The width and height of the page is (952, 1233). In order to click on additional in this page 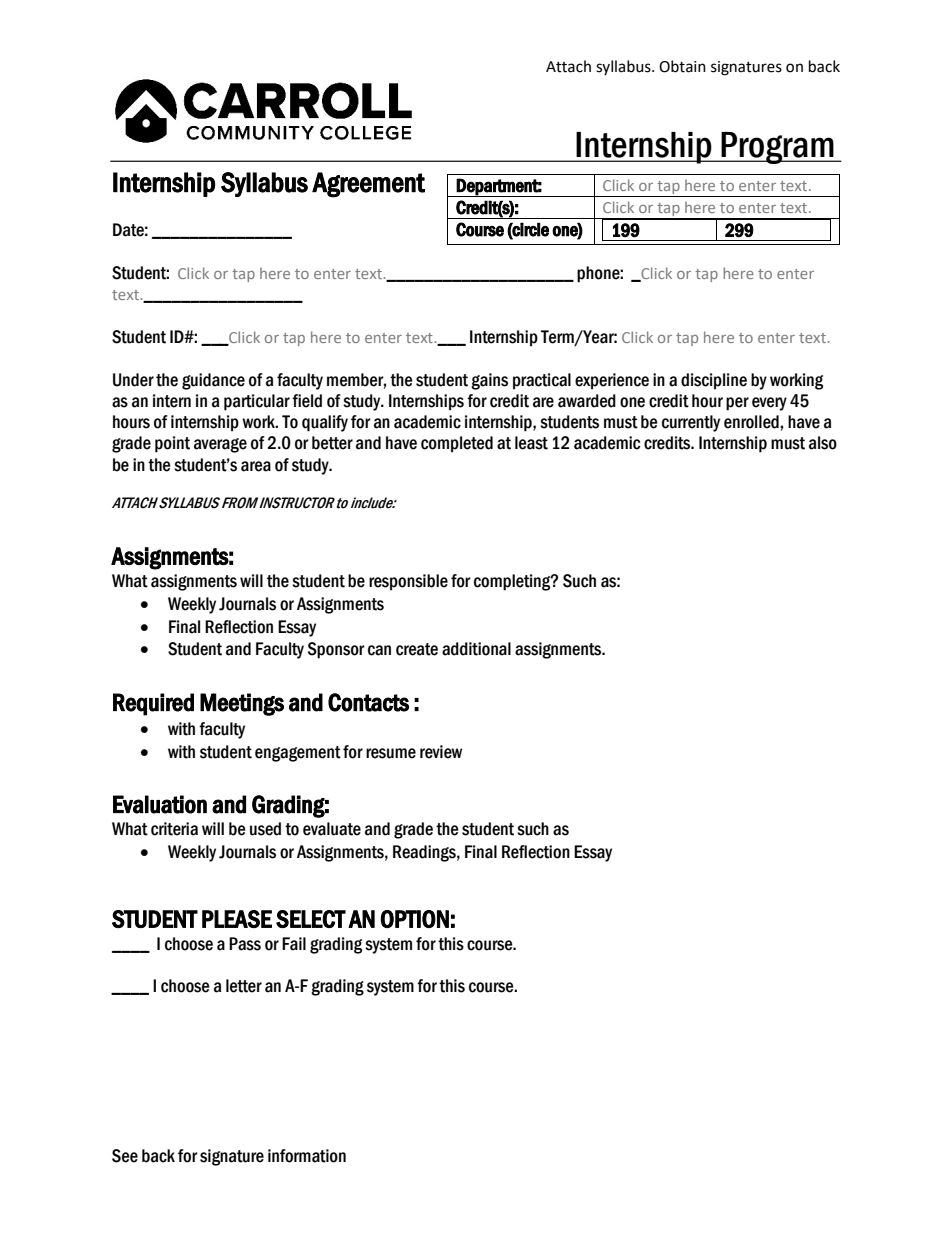, I will do `click(476, 649)`.
